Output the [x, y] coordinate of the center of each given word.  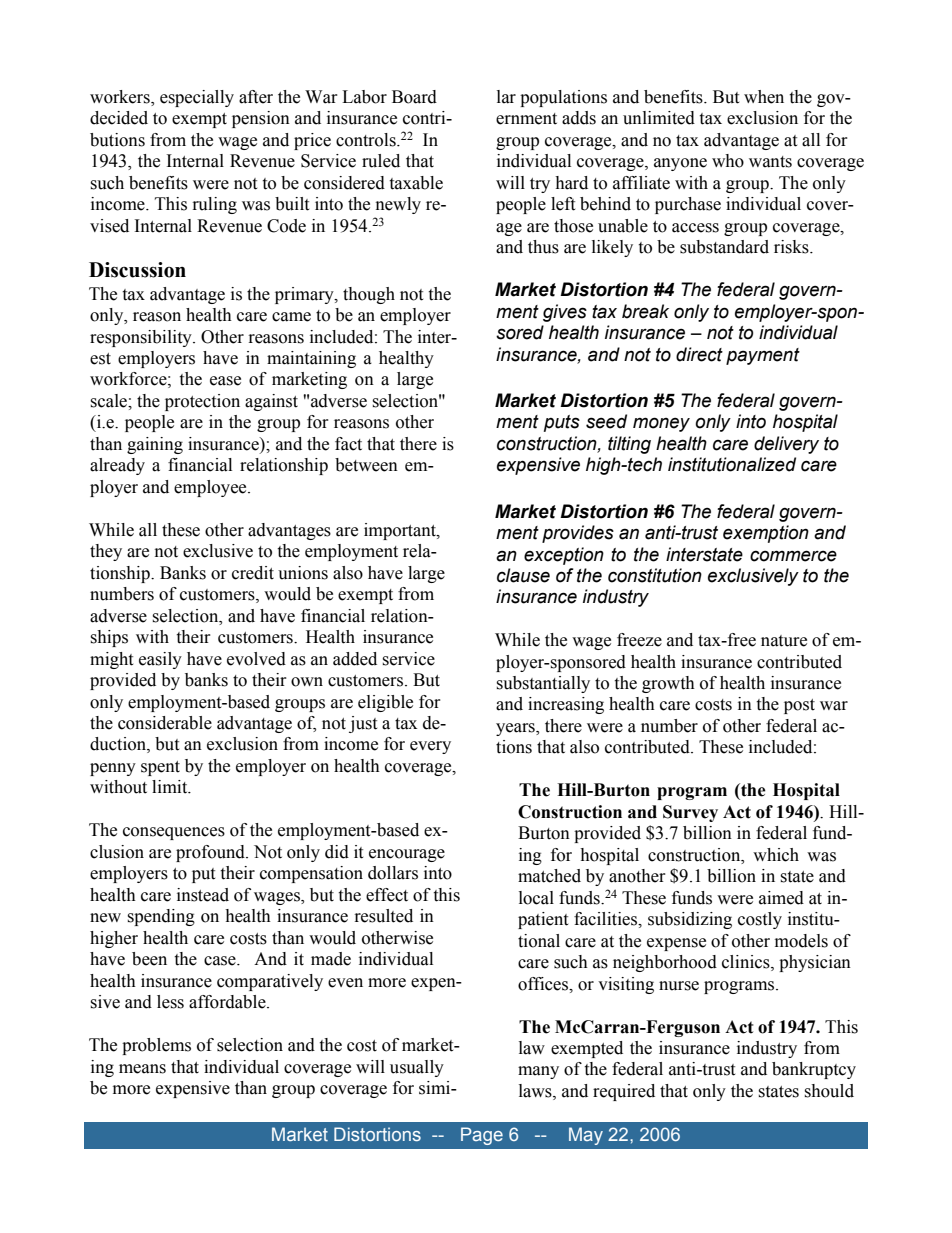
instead [203, 895]
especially [197, 98]
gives [565, 313]
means [142, 1069]
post [799, 706]
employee [211, 488]
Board [414, 97]
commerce [793, 556]
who [728, 161]
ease [225, 381]
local [536, 898]
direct [699, 354]
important [401, 531]
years [516, 729]
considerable [165, 723]
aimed [781, 898]
